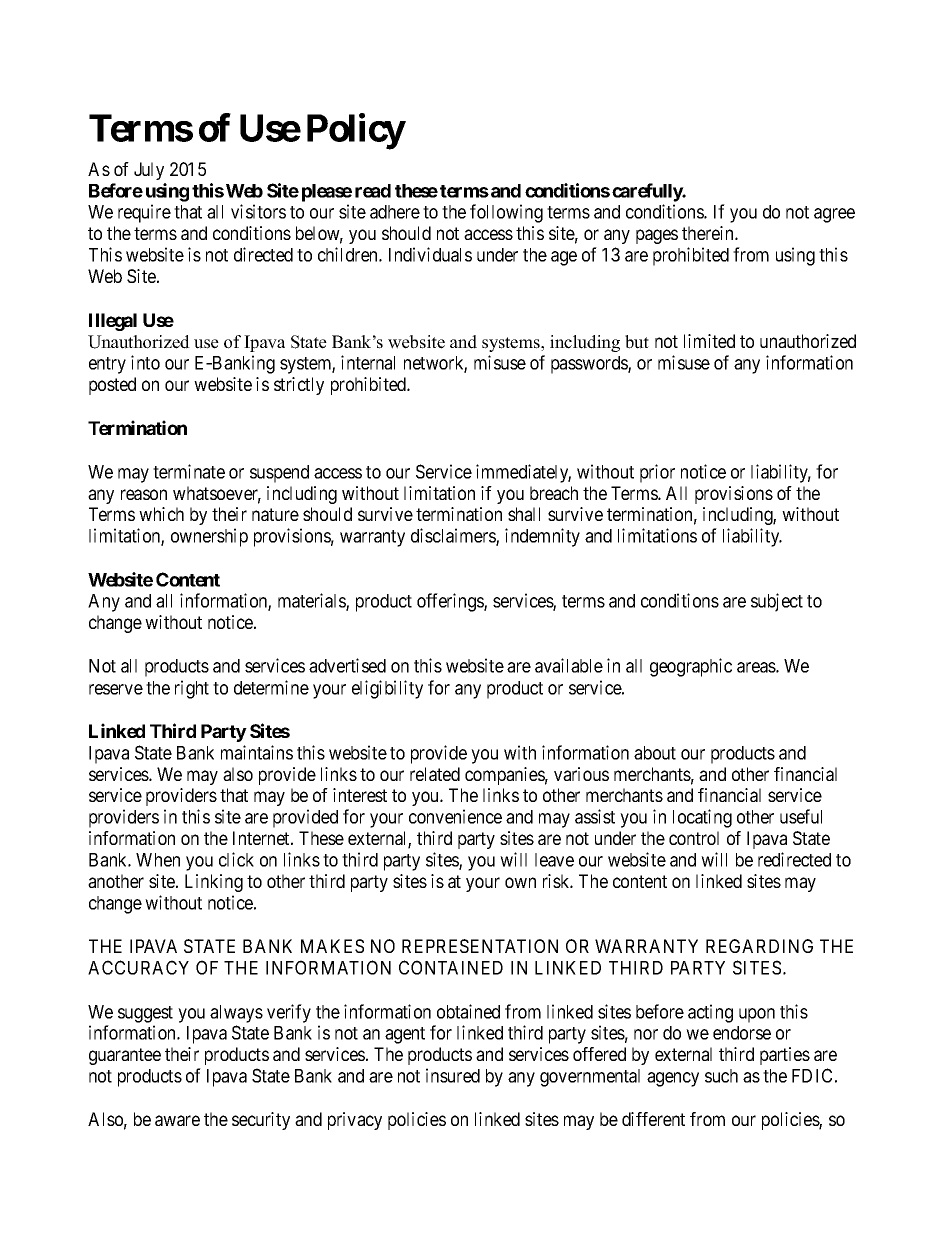 The image size is (952, 1233). I want to click on right, so click(192, 689).
